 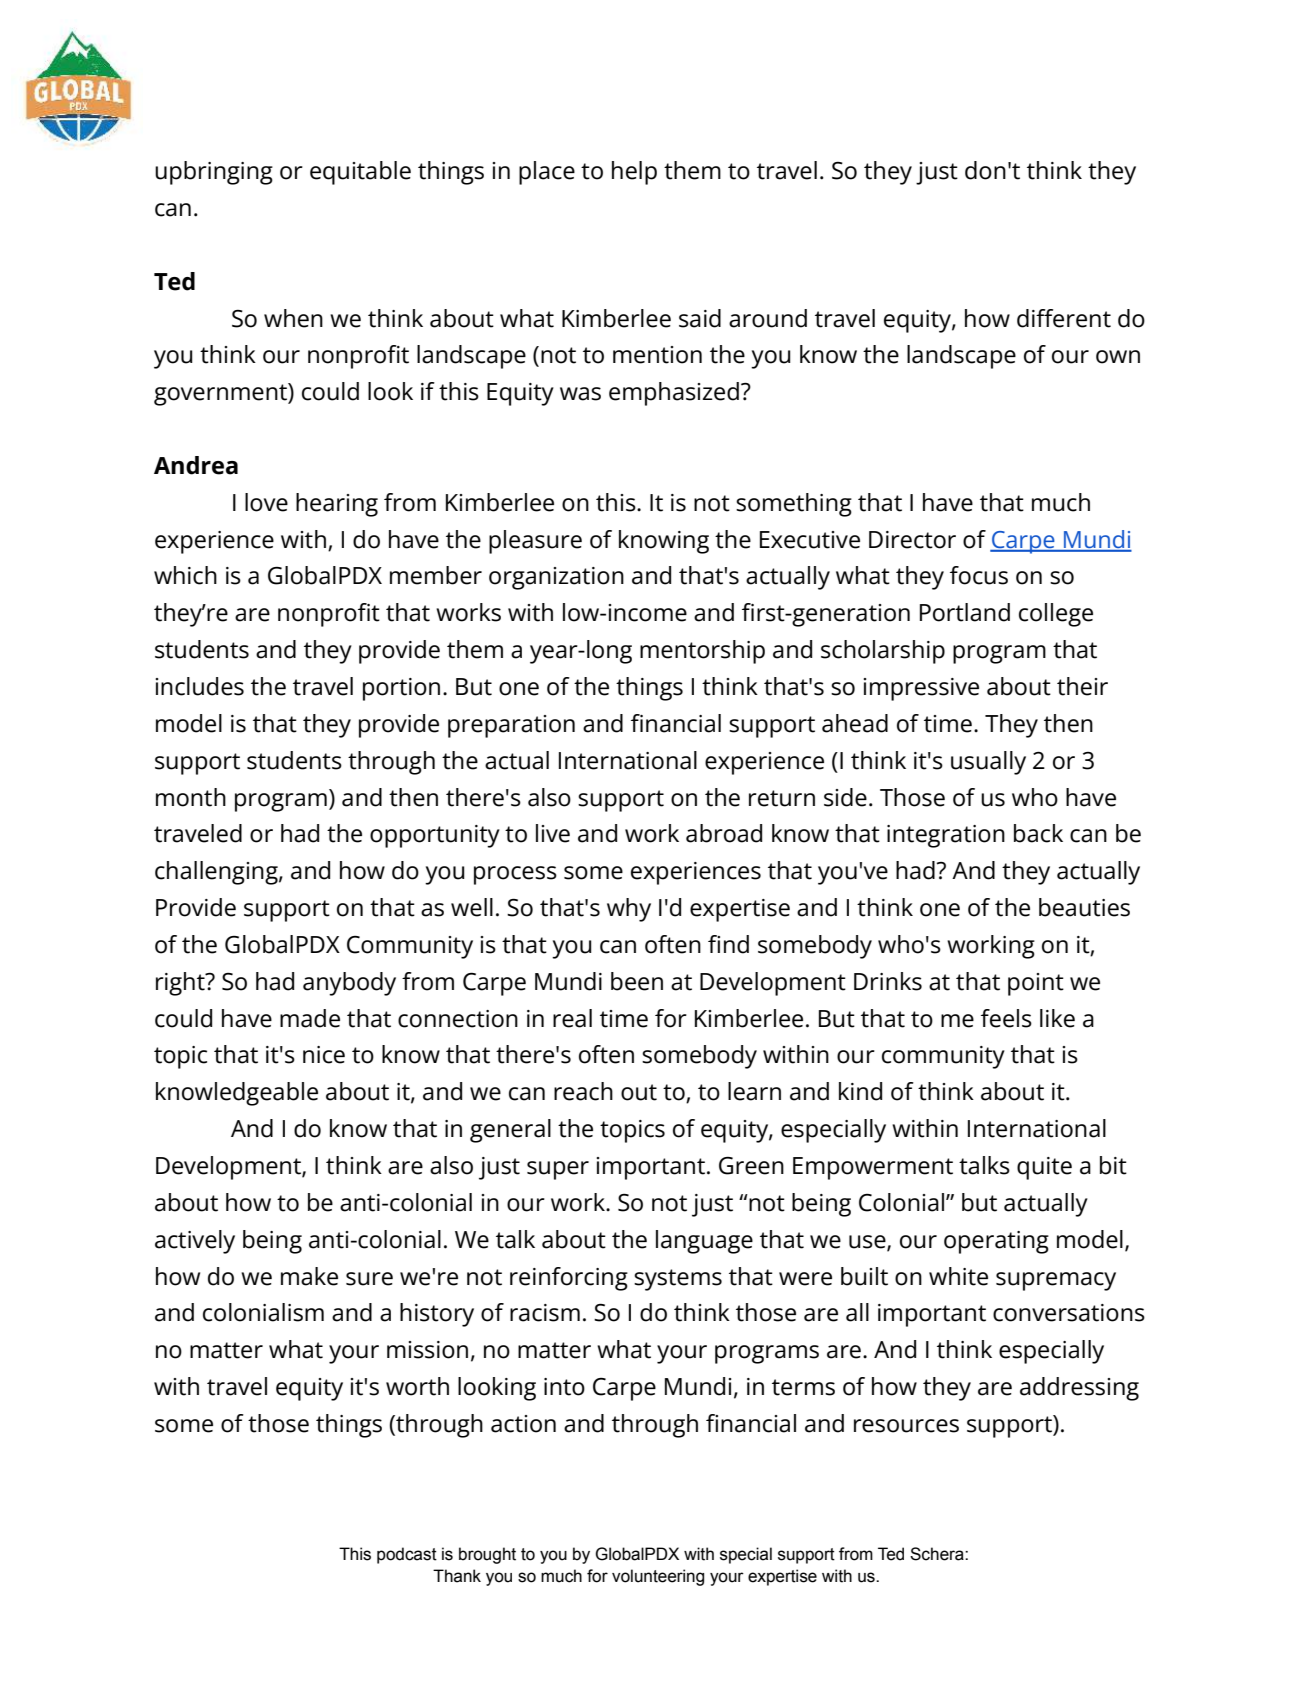 I want to click on podcast, so click(x=407, y=1555).
